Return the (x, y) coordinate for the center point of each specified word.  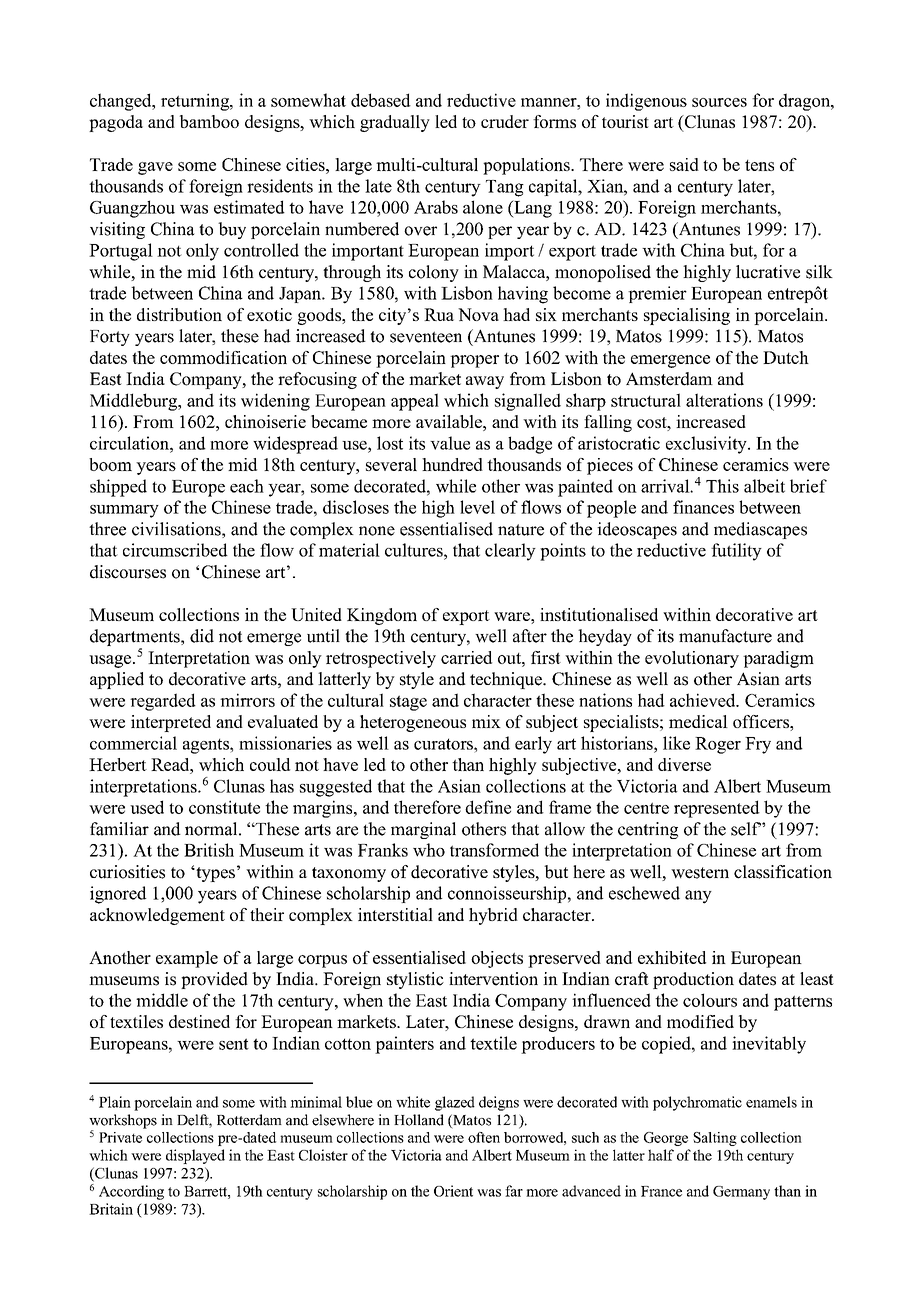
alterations (724, 400)
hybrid (493, 916)
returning (196, 102)
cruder (505, 121)
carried (466, 657)
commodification (223, 357)
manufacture (725, 636)
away (485, 382)
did (202, 636)
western (700, 873)
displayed (195, 1156)
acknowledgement (157, 916)
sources (719, 102)
